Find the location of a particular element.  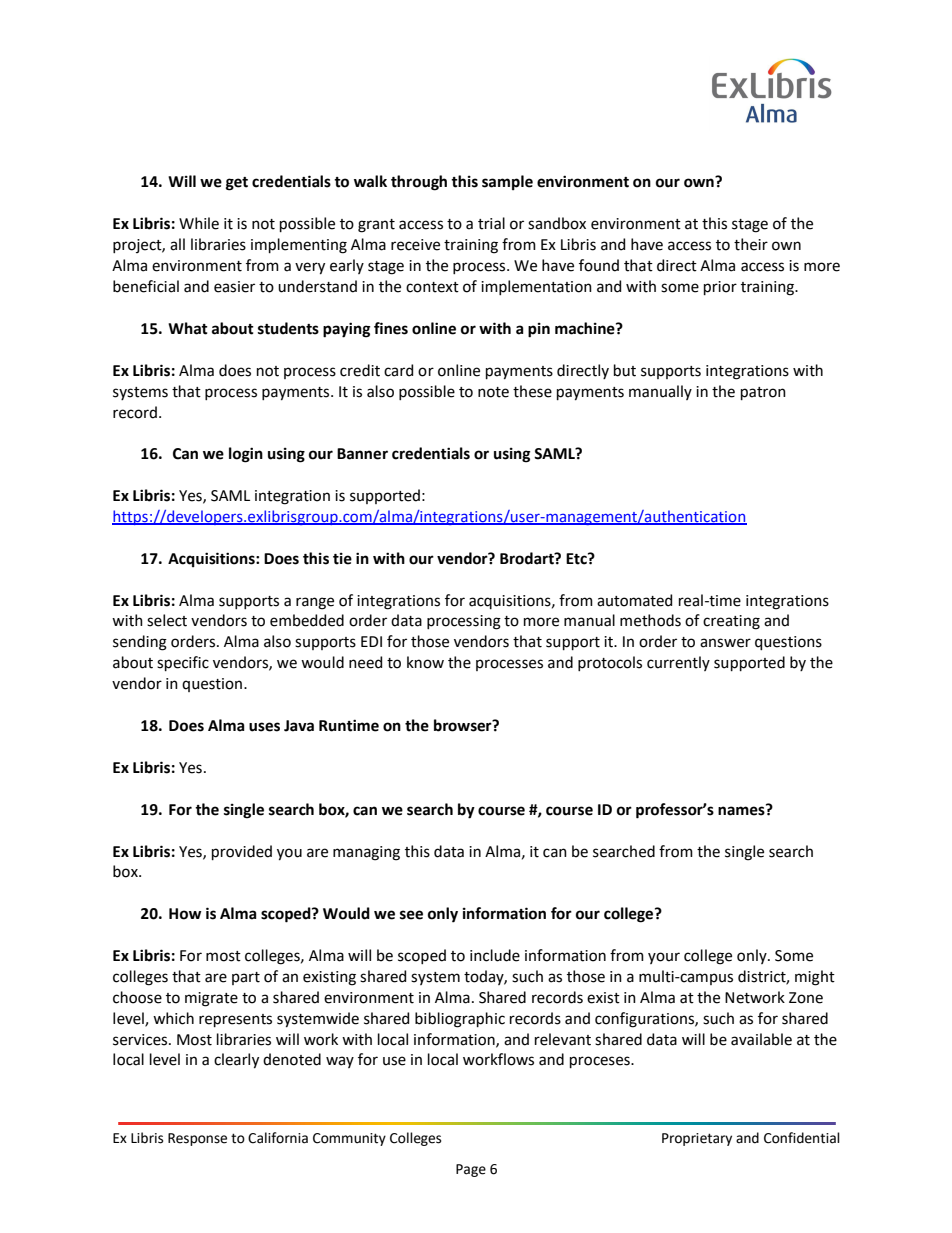

Page is located at coordinates (471, 1170).
